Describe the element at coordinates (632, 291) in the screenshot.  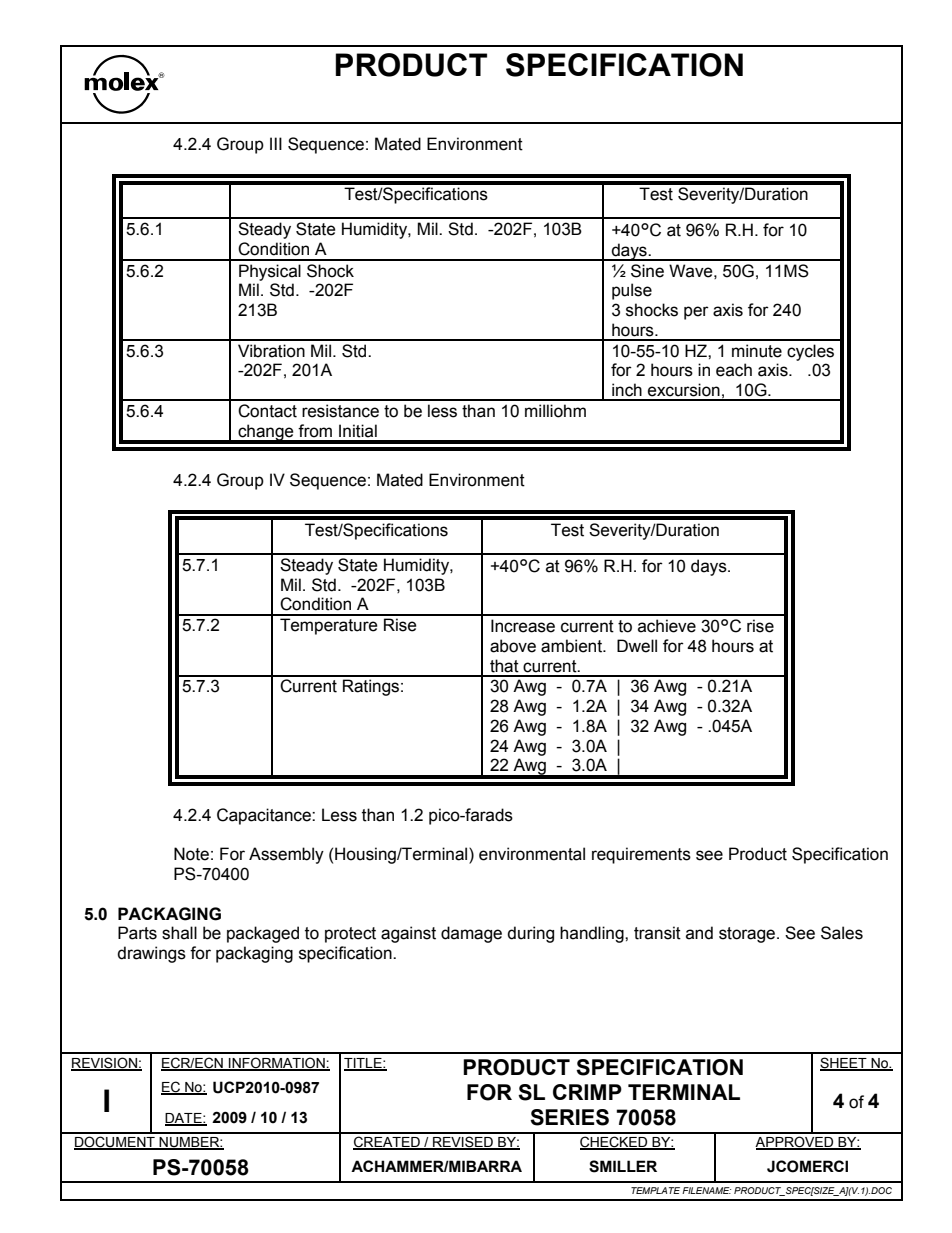
I see `pulse` at that location.
